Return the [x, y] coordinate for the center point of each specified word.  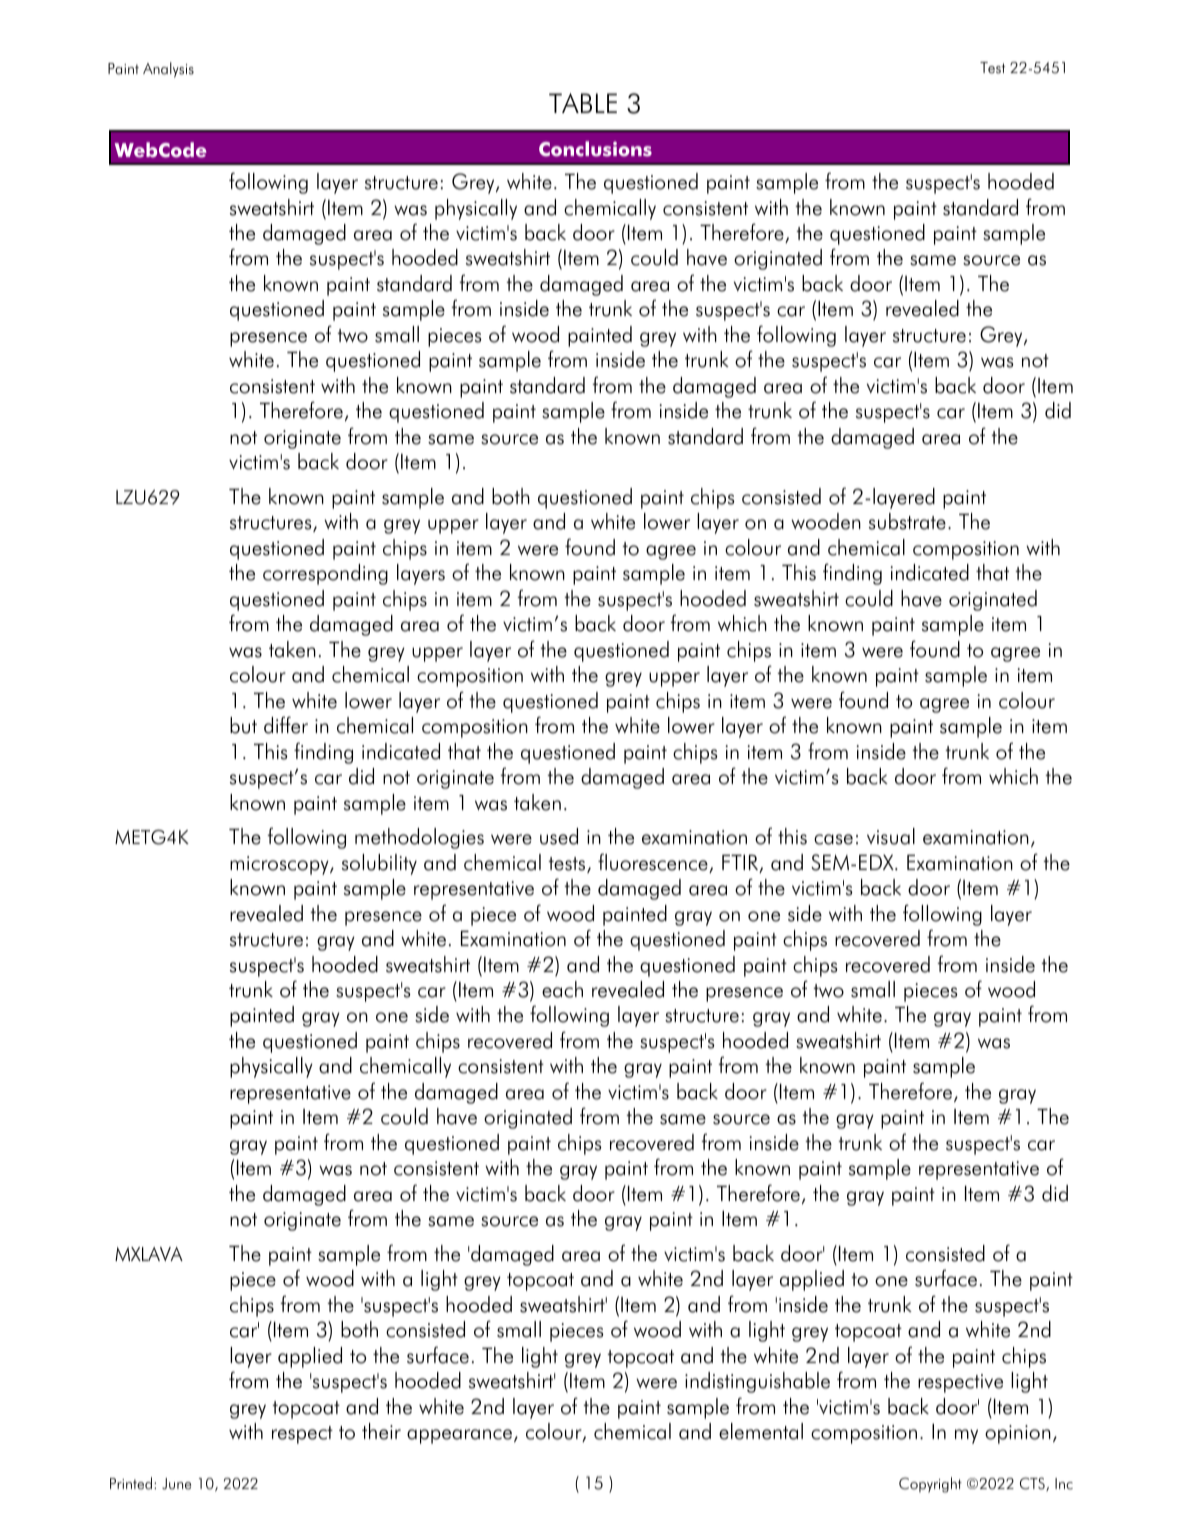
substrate [907, 521]
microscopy [280, 865]
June [176, 1484]
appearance [459, 1436]
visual [891, 836]
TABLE [583, 103]
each [562, 989]
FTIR [741, 863]
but [243, 725]
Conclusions [595, 149]
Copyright [930, 1485]
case [833, 839]
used [559, 836]
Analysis [168, 70]
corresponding [325, 574]
